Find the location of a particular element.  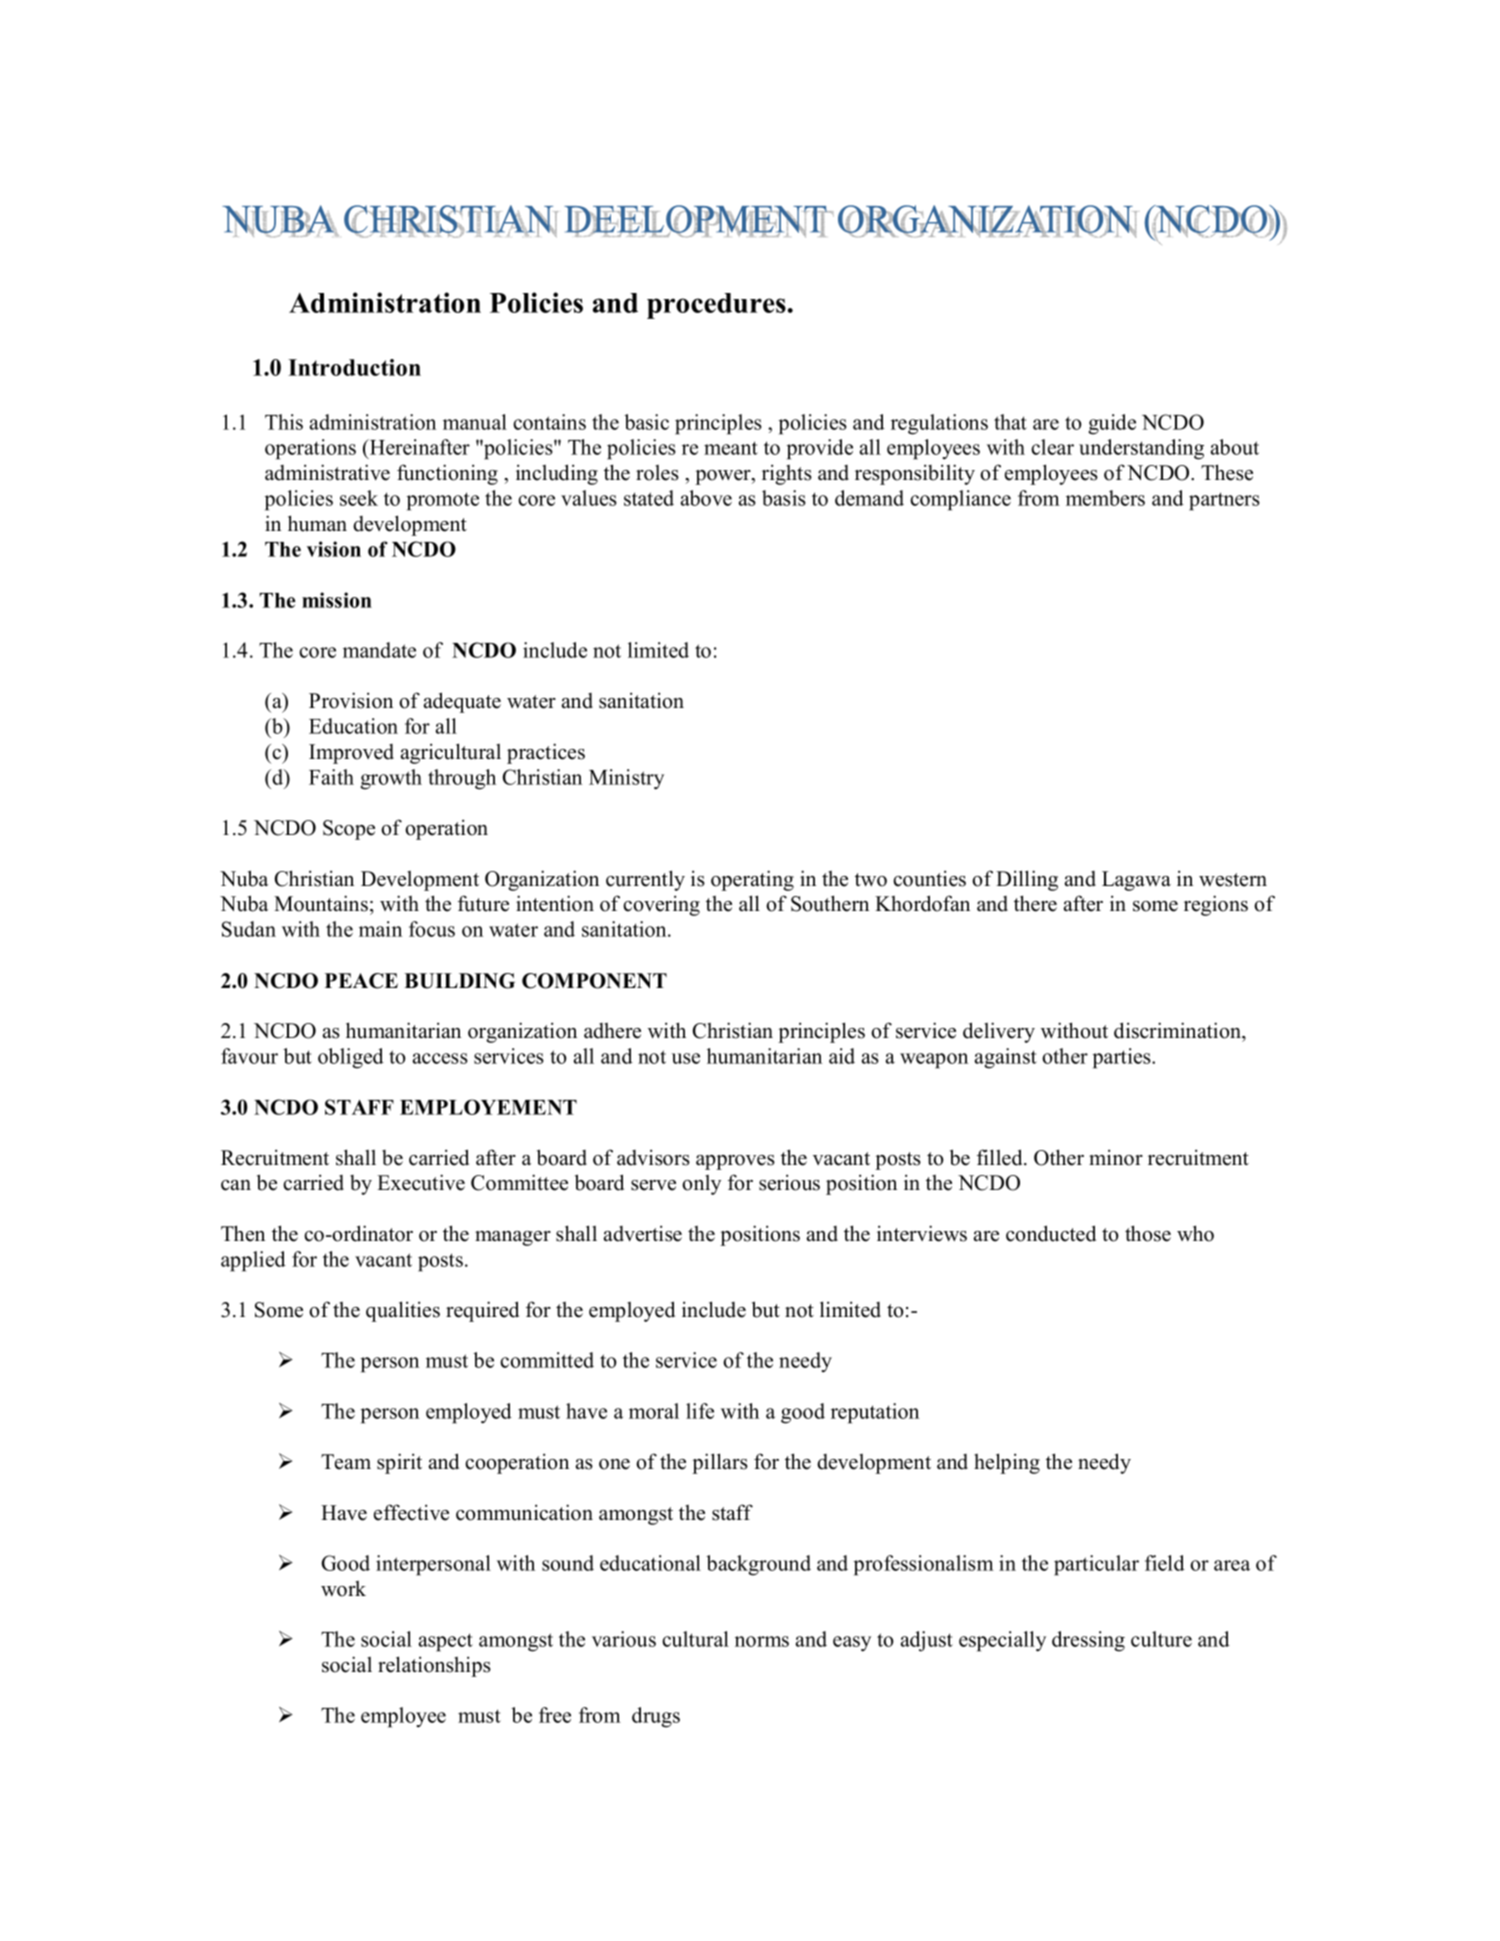

qualities is located at coordinates (403, 1311).
